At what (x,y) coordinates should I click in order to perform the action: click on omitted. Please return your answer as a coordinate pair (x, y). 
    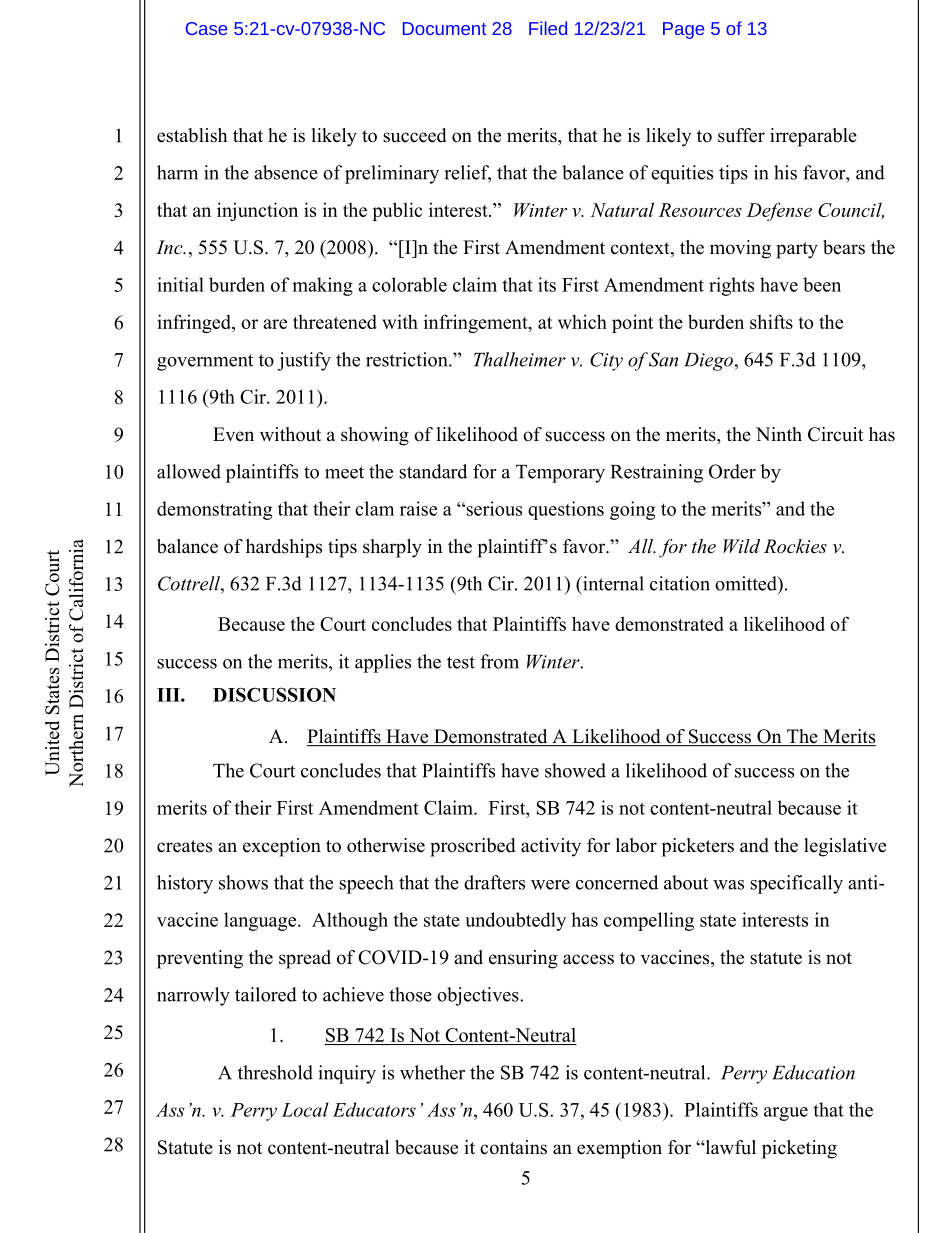
    Looking at the image, I should click on (747, 583).
